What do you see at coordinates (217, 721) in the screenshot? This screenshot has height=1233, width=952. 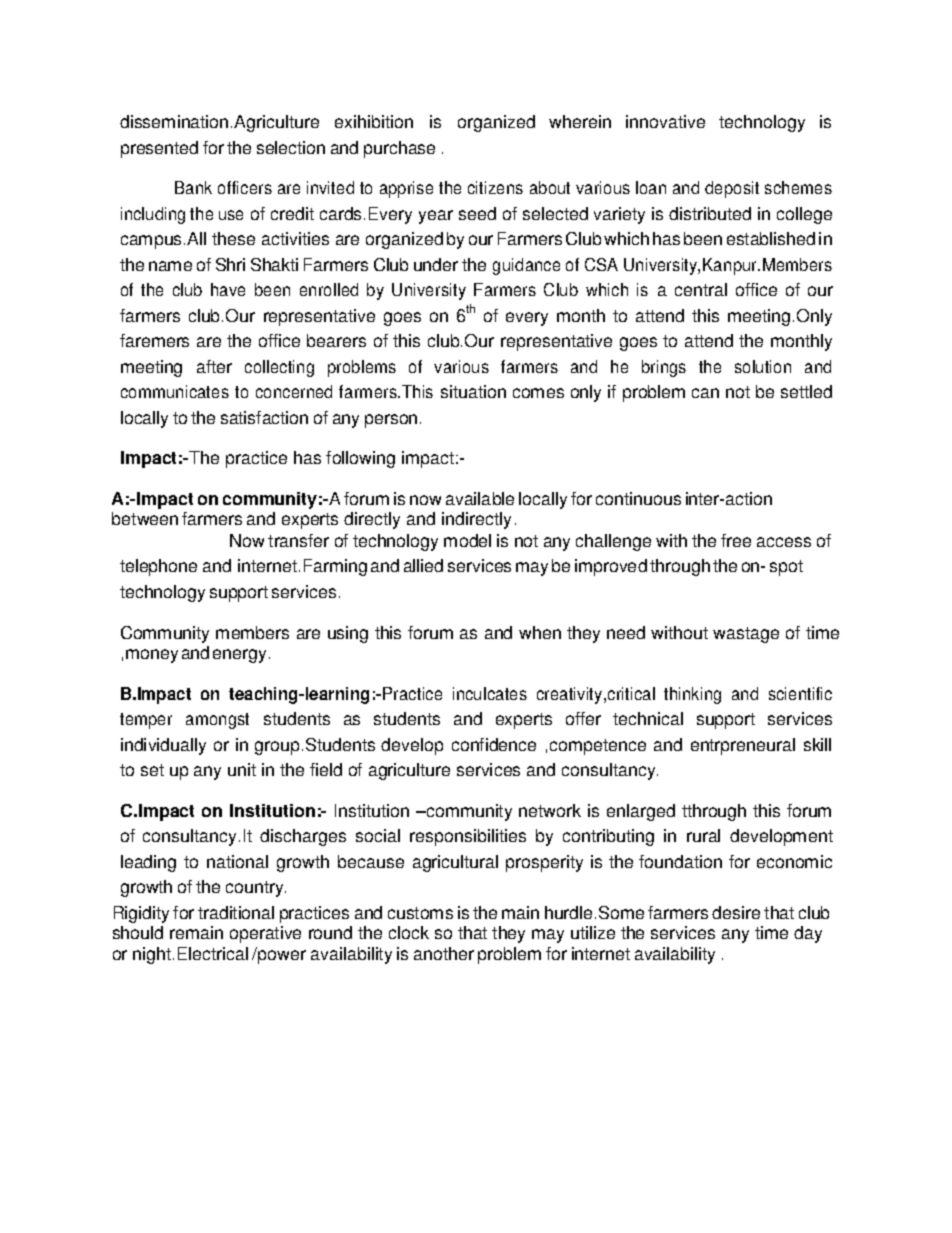 I see `amongst` at bounding box center [217, 721].
